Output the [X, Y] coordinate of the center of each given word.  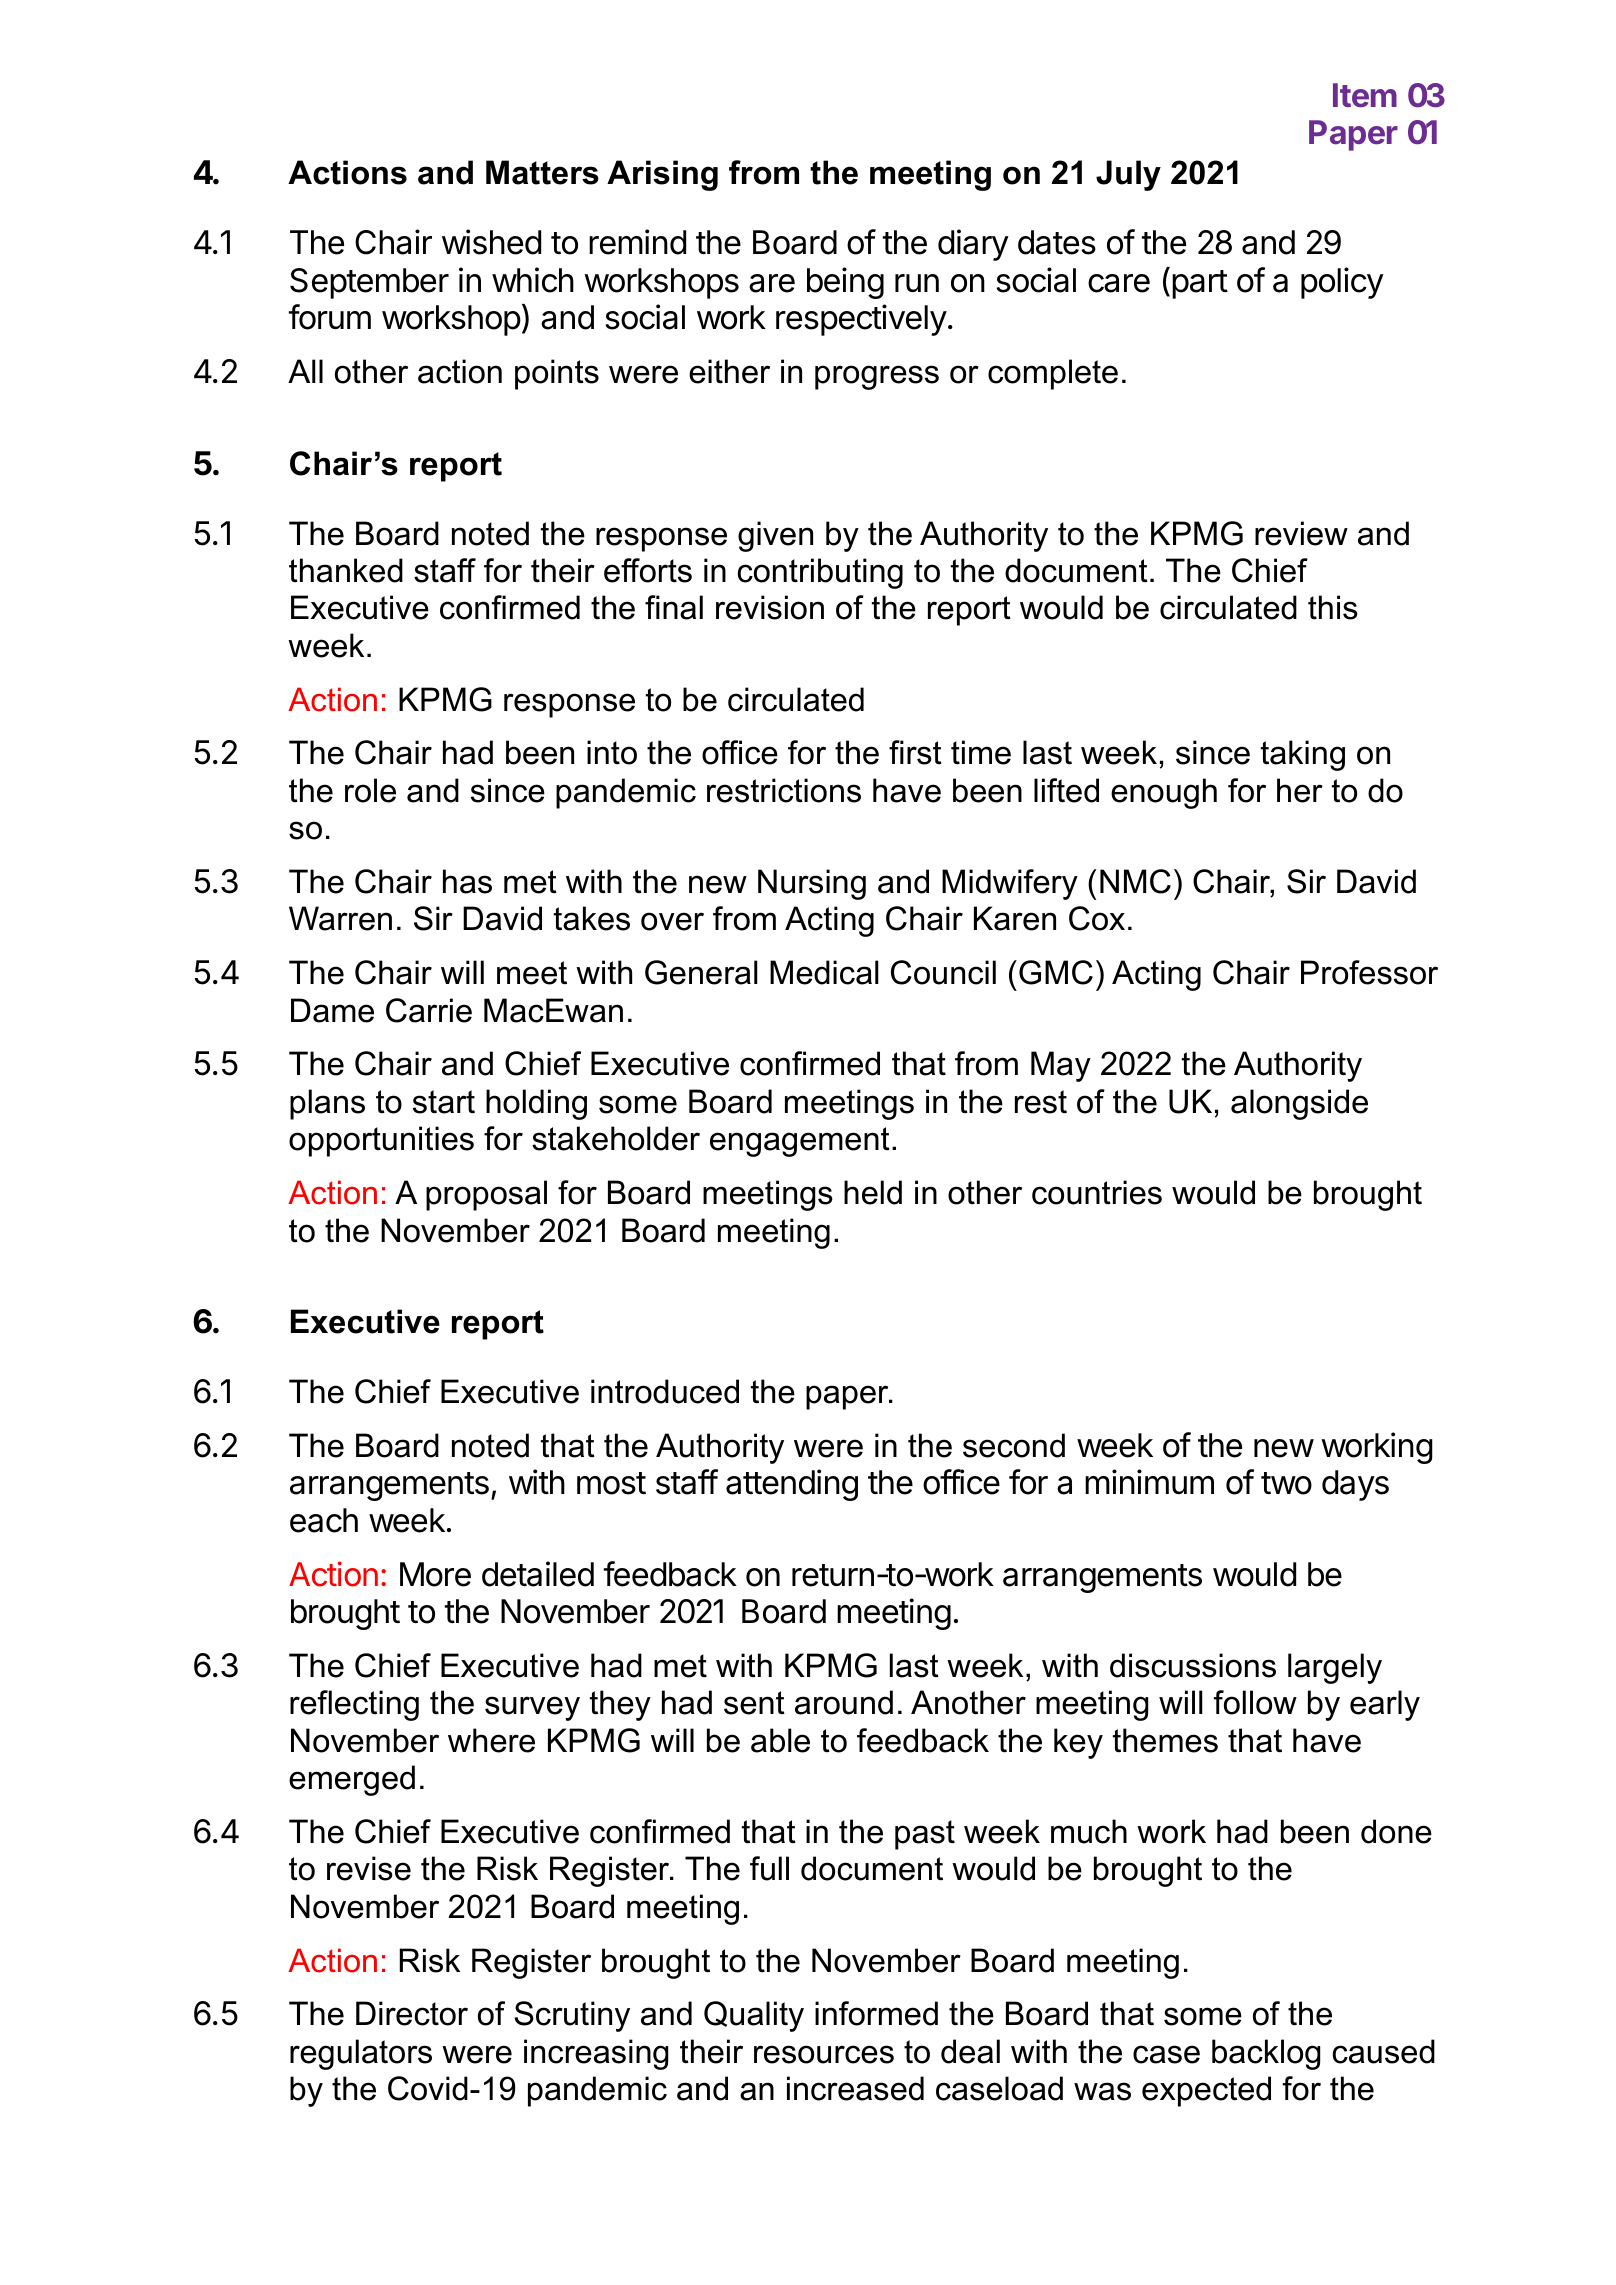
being [845, 283]
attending [792, 1485]
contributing [820, 573]
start [444, 1102]
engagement [800, 1142]
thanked [346, 570]
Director [412, 2013]
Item [1365, 95]
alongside [1299, 1104]
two [1286, 1483]
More [435, 1574]
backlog [1266, 2054]
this [1333, 607]
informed [876, 2013]
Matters [542, 172]
